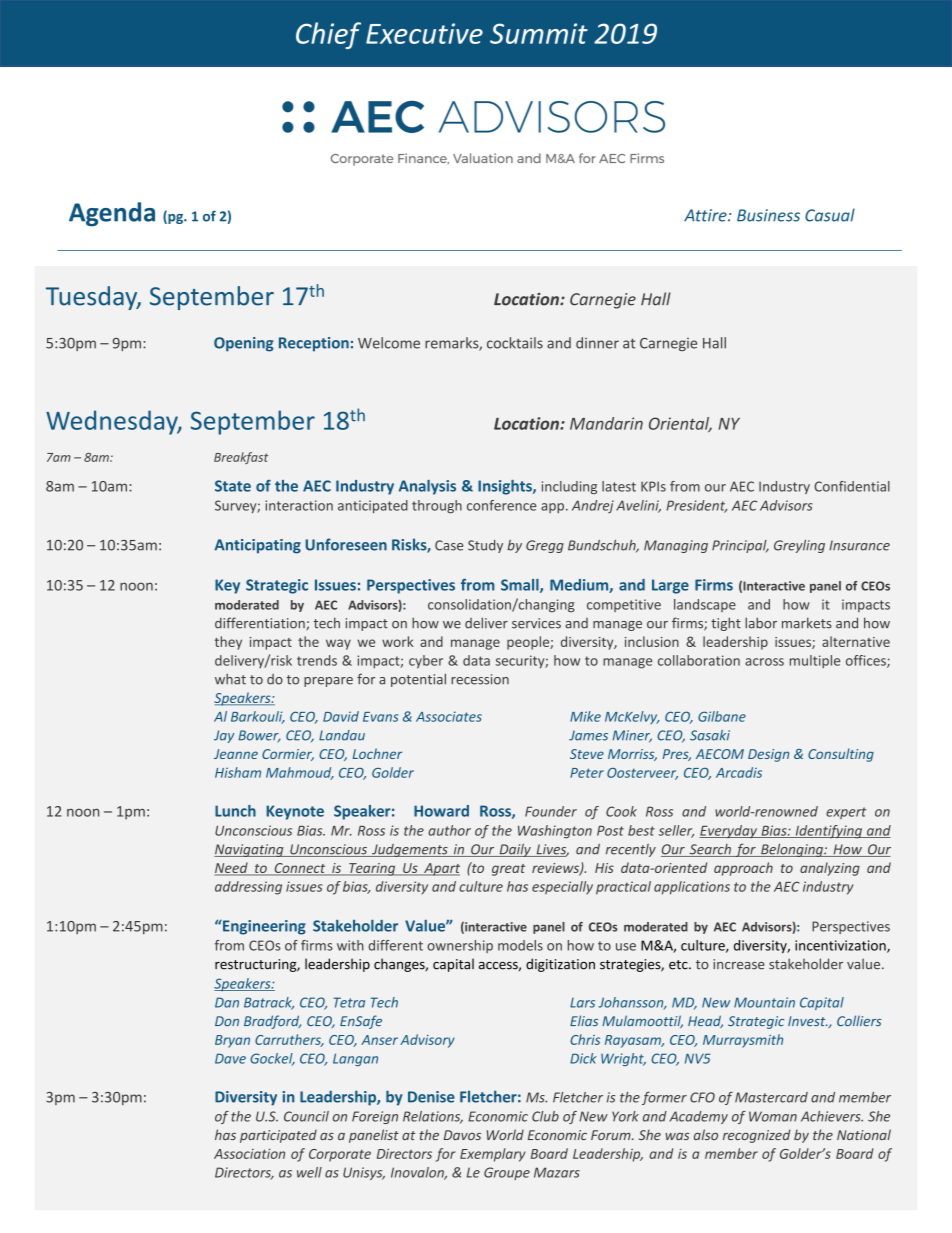 This screenshot has width=952, height=1233. What do you see at coordinates (328, 35) in the screenshot?
I see `Chief` at bounding box center [328, 35].
